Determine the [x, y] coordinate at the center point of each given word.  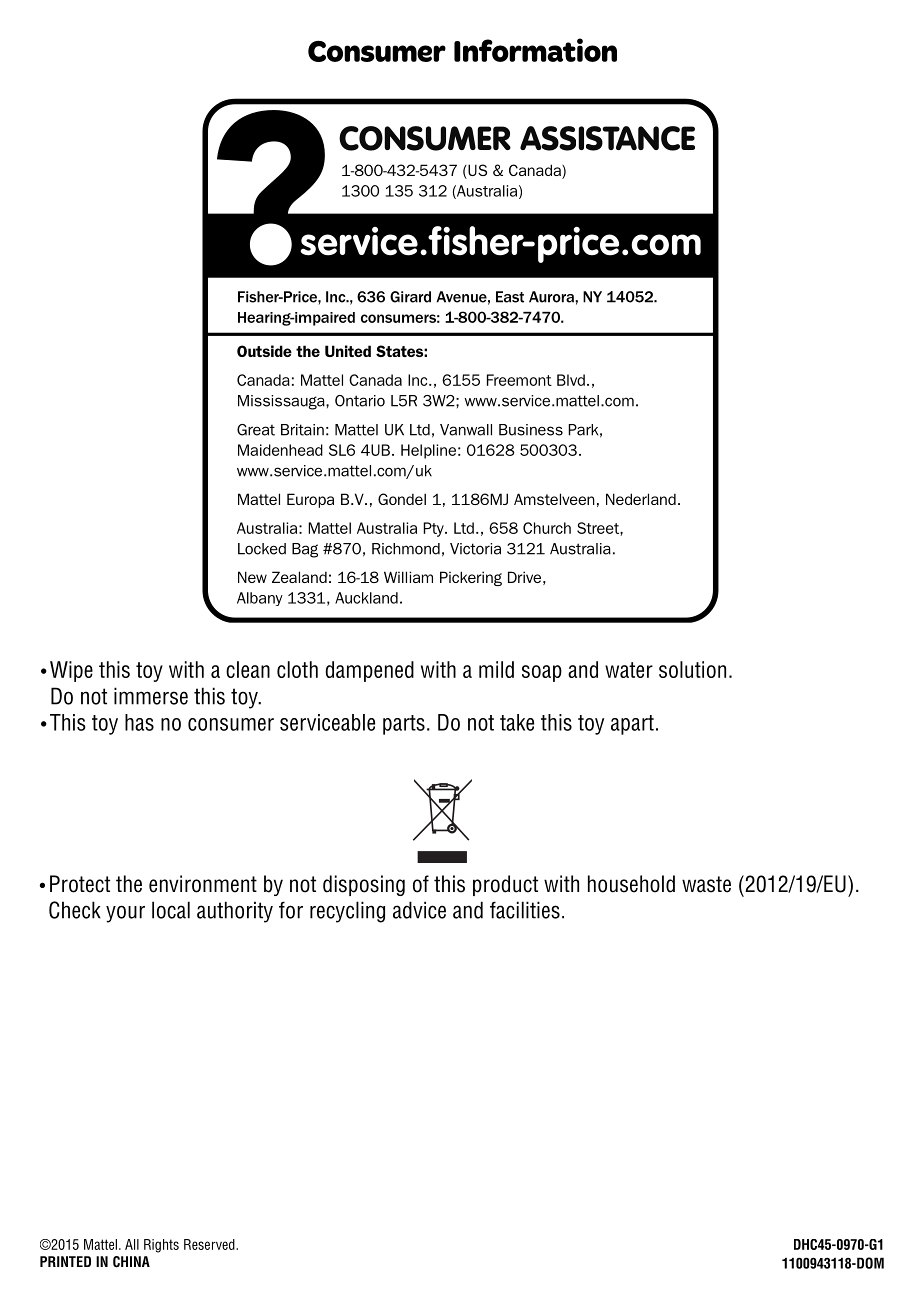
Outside [264, 351]
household [631, 884]
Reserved [210, 1244]
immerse [151, 696]
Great [256, 430]
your [125, 914]
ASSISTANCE [607, 138]
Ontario [360, 401]
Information [535, 50]
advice [419, 910]
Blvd [571, 380]
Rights [161, 1246]
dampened [370, 671]
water [629, 670]
